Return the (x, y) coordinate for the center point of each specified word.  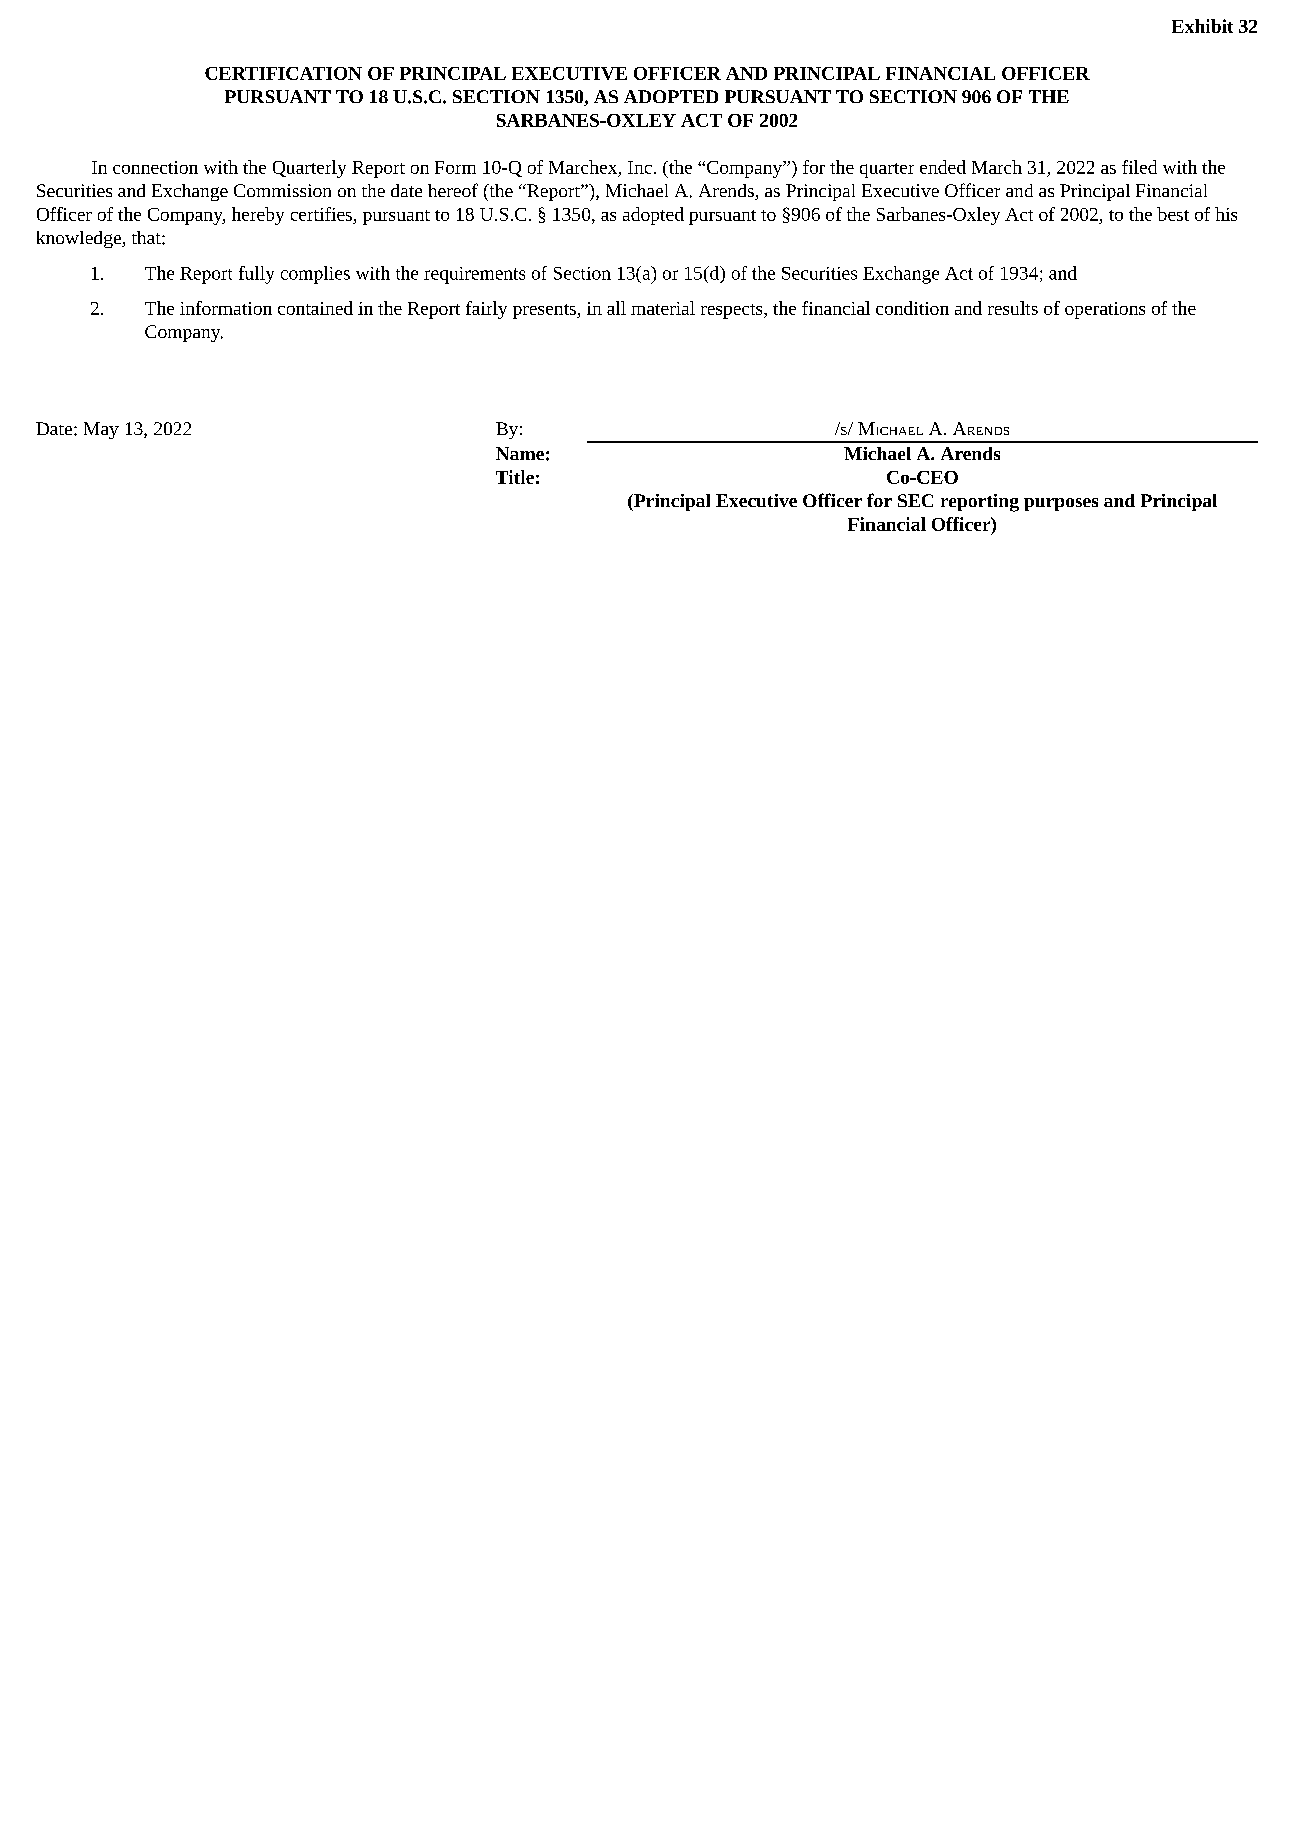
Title (515, 477)
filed (1139, 167)
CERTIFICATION (283, 73)
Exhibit (1202, 26)
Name (520, 453)
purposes (1061, 504)
